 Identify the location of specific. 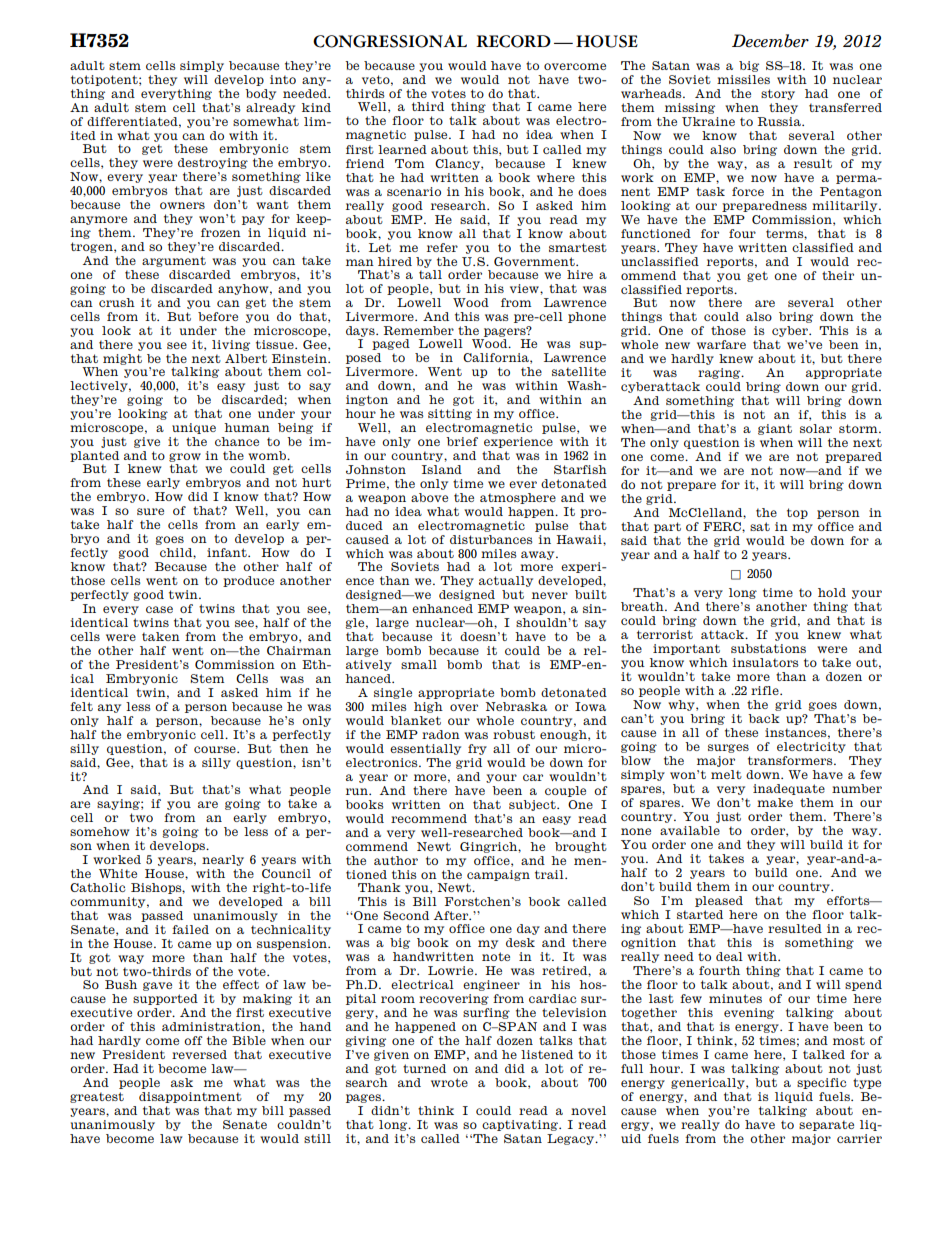
(821, 1083).
